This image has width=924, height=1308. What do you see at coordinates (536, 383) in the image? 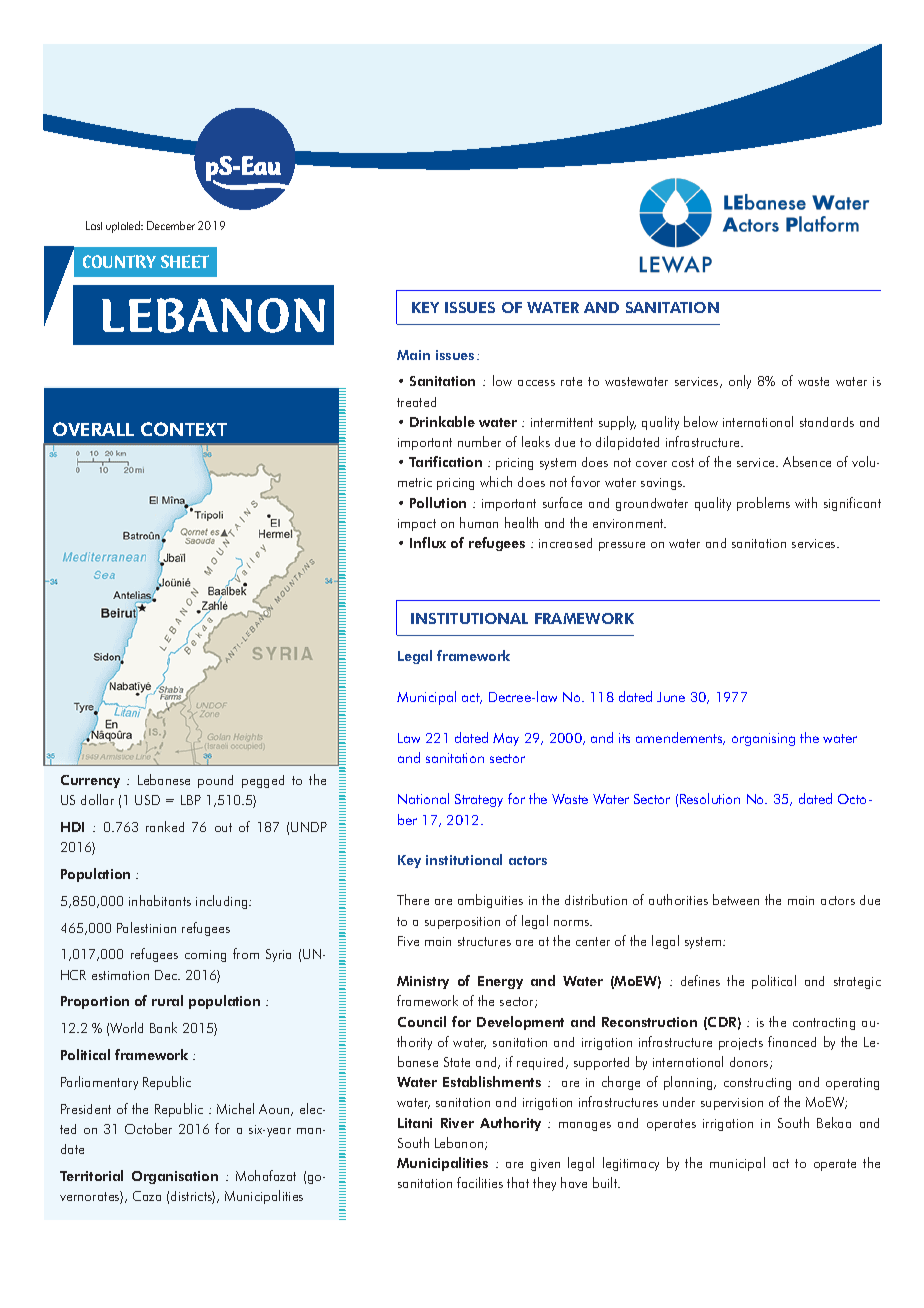
I see `access` at bounding box center [536, 383].
